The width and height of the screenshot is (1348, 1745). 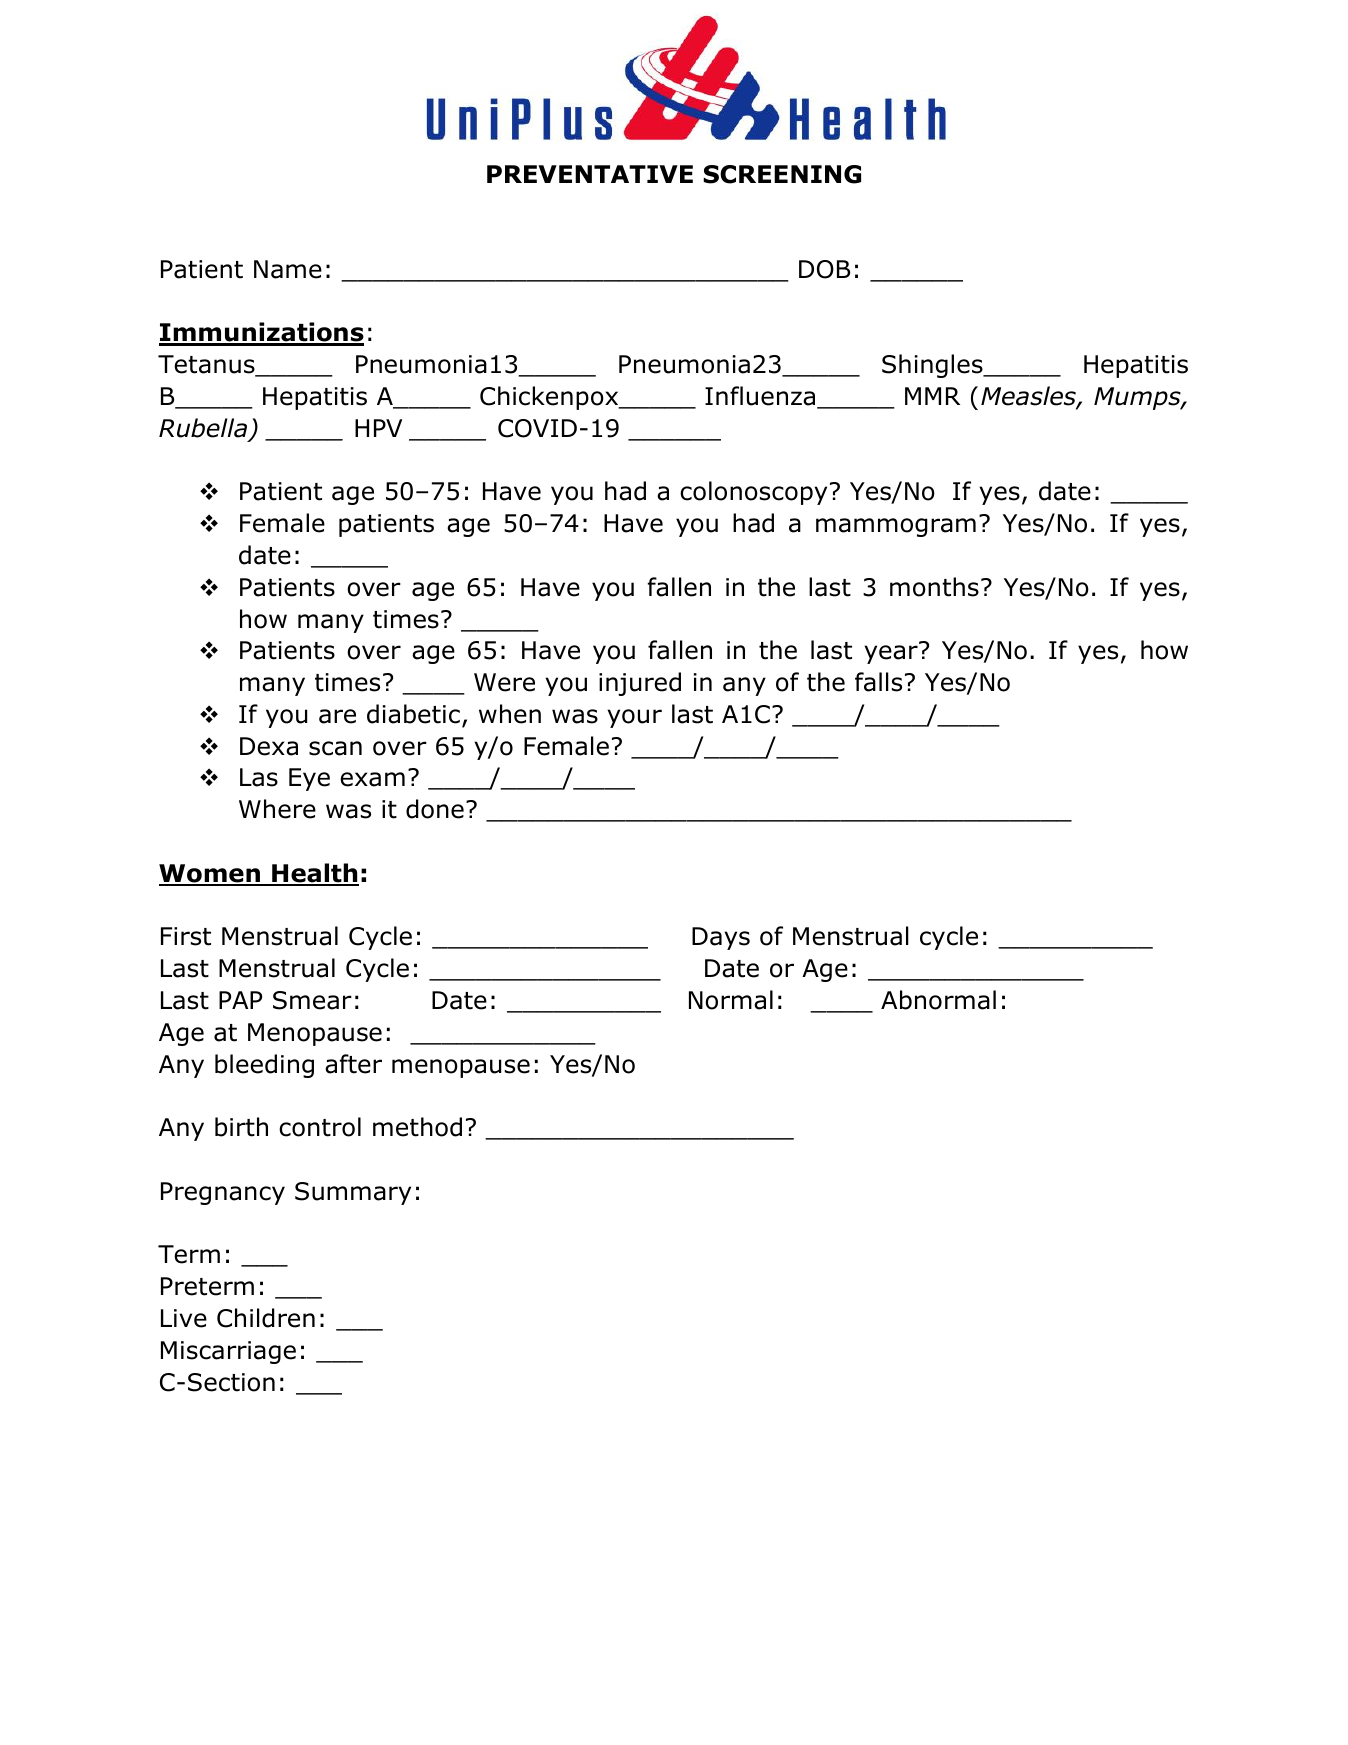 What do you see at coordinates (878, 682) in the screenshot?
I see `falls` at bounding box center [878, 682].
